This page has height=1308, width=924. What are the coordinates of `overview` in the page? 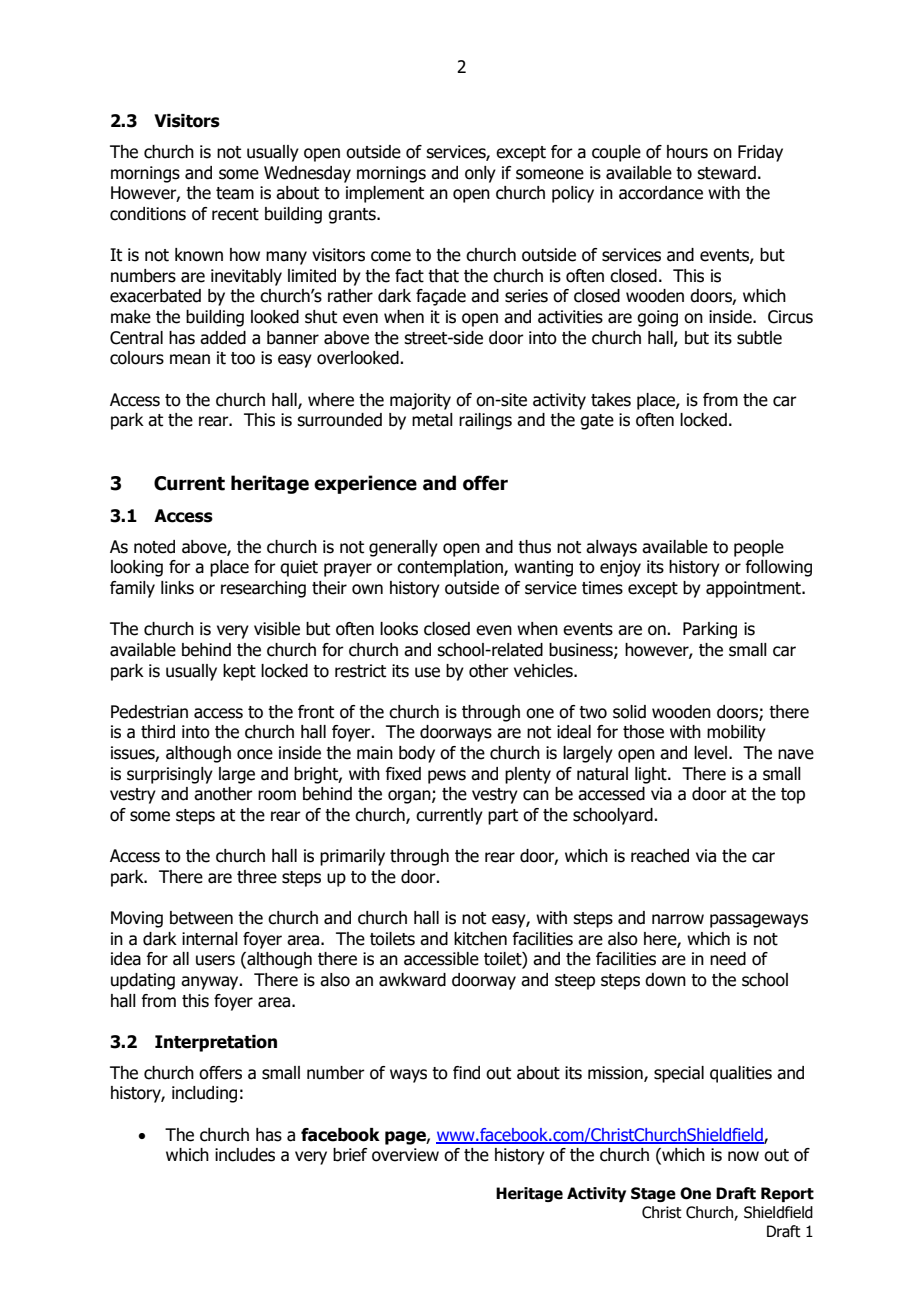 It's located at (405, 1155).
